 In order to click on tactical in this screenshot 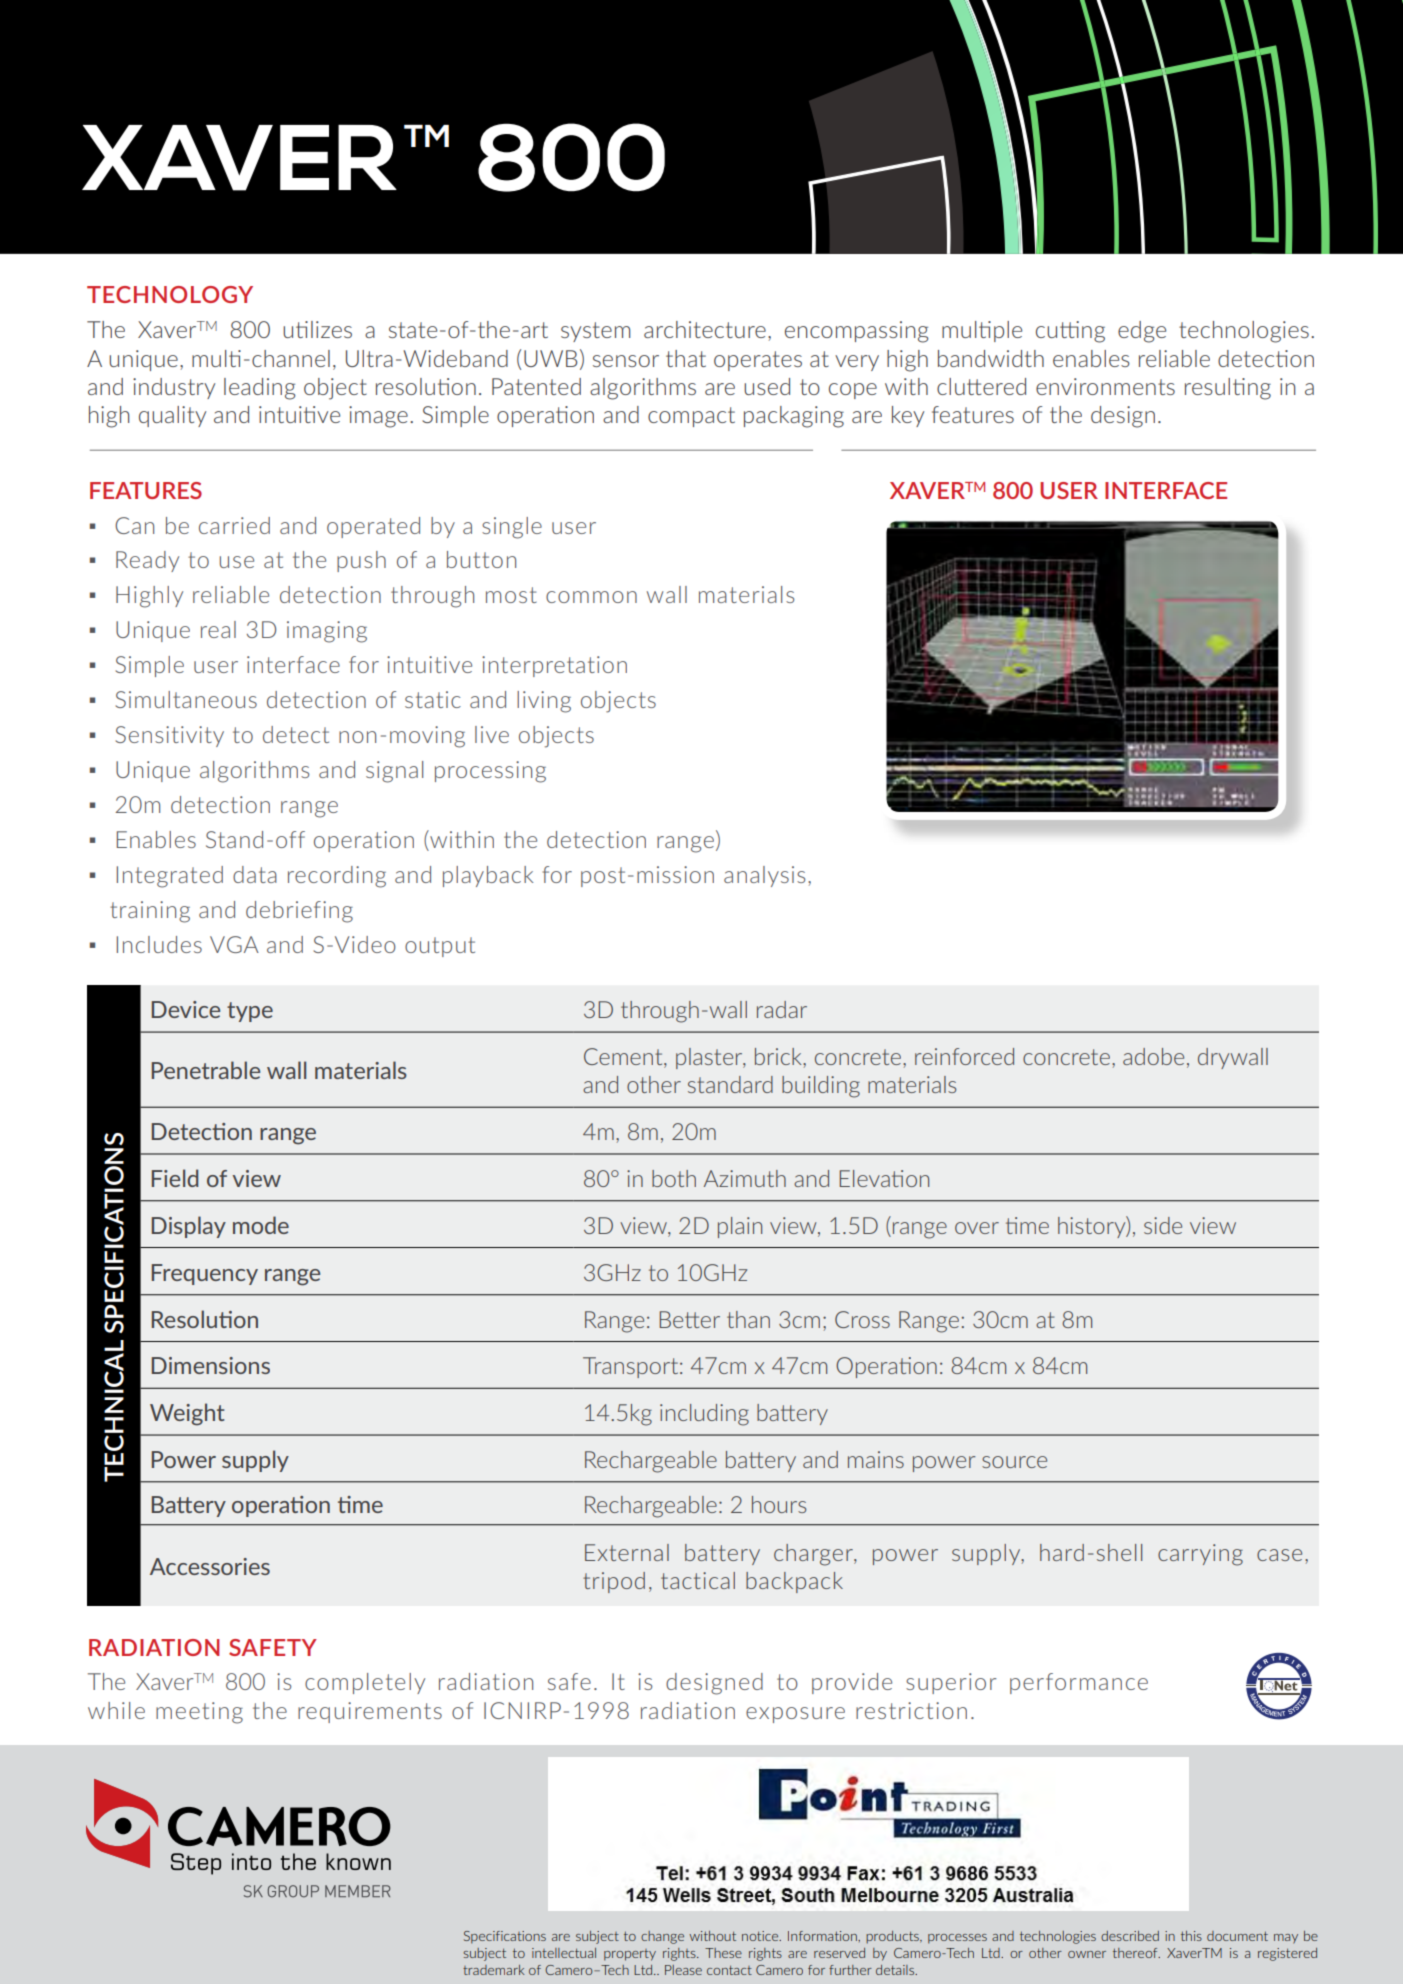, I will do `click(698, 1580)`.
